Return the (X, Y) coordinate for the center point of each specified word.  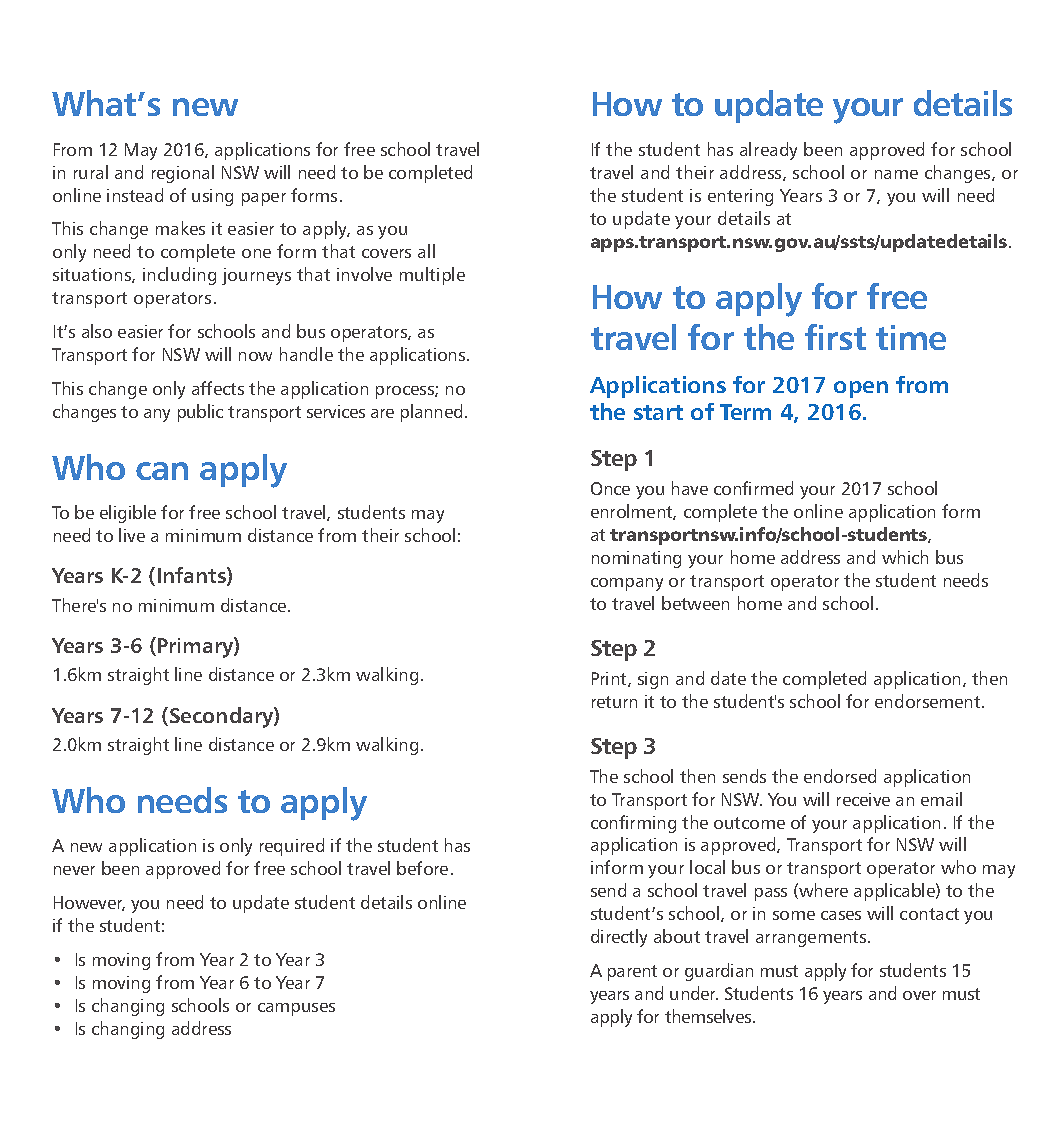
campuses (296, 1009)
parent (632, 973)
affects (218, 388)
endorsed (840, 776)
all (426, 251)
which (905, 557)
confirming (633, 824)
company (627, 584)
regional (183, 174)
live (132, 535)
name (896, 174)
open (861, 389)
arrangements (812, 939)
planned (431, 413)
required (292, 847)
